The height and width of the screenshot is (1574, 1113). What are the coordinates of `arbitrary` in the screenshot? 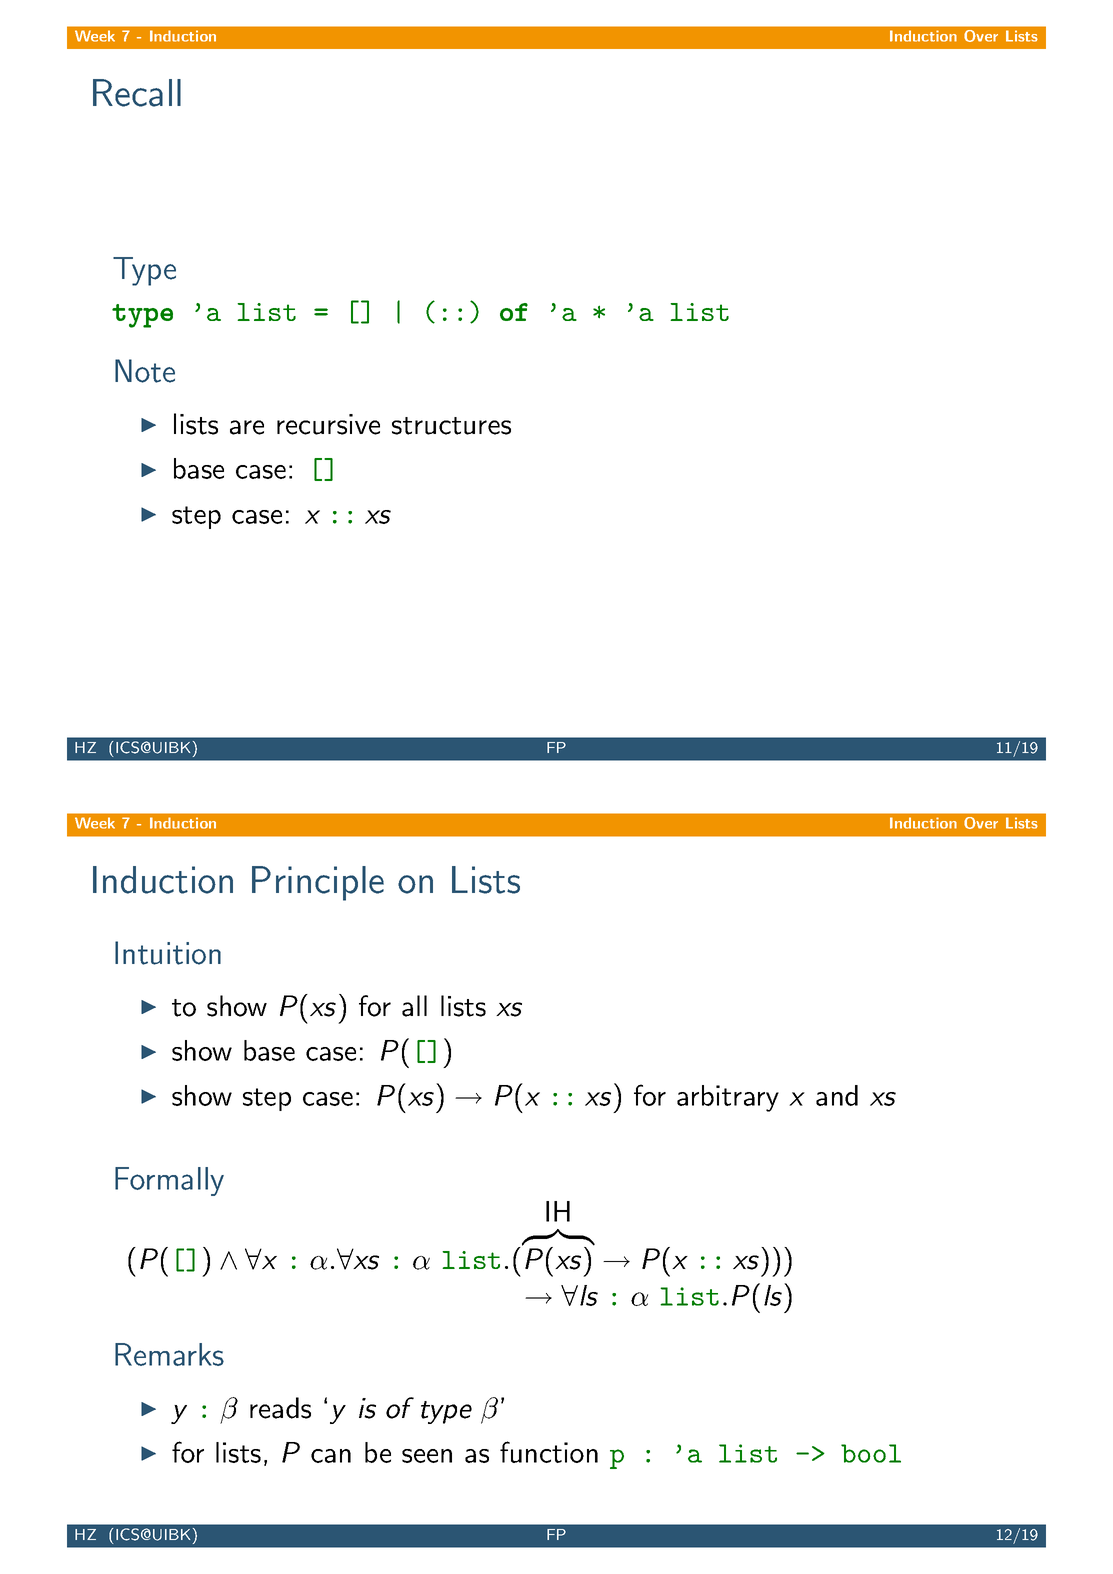 It's located at (728, 1098).
